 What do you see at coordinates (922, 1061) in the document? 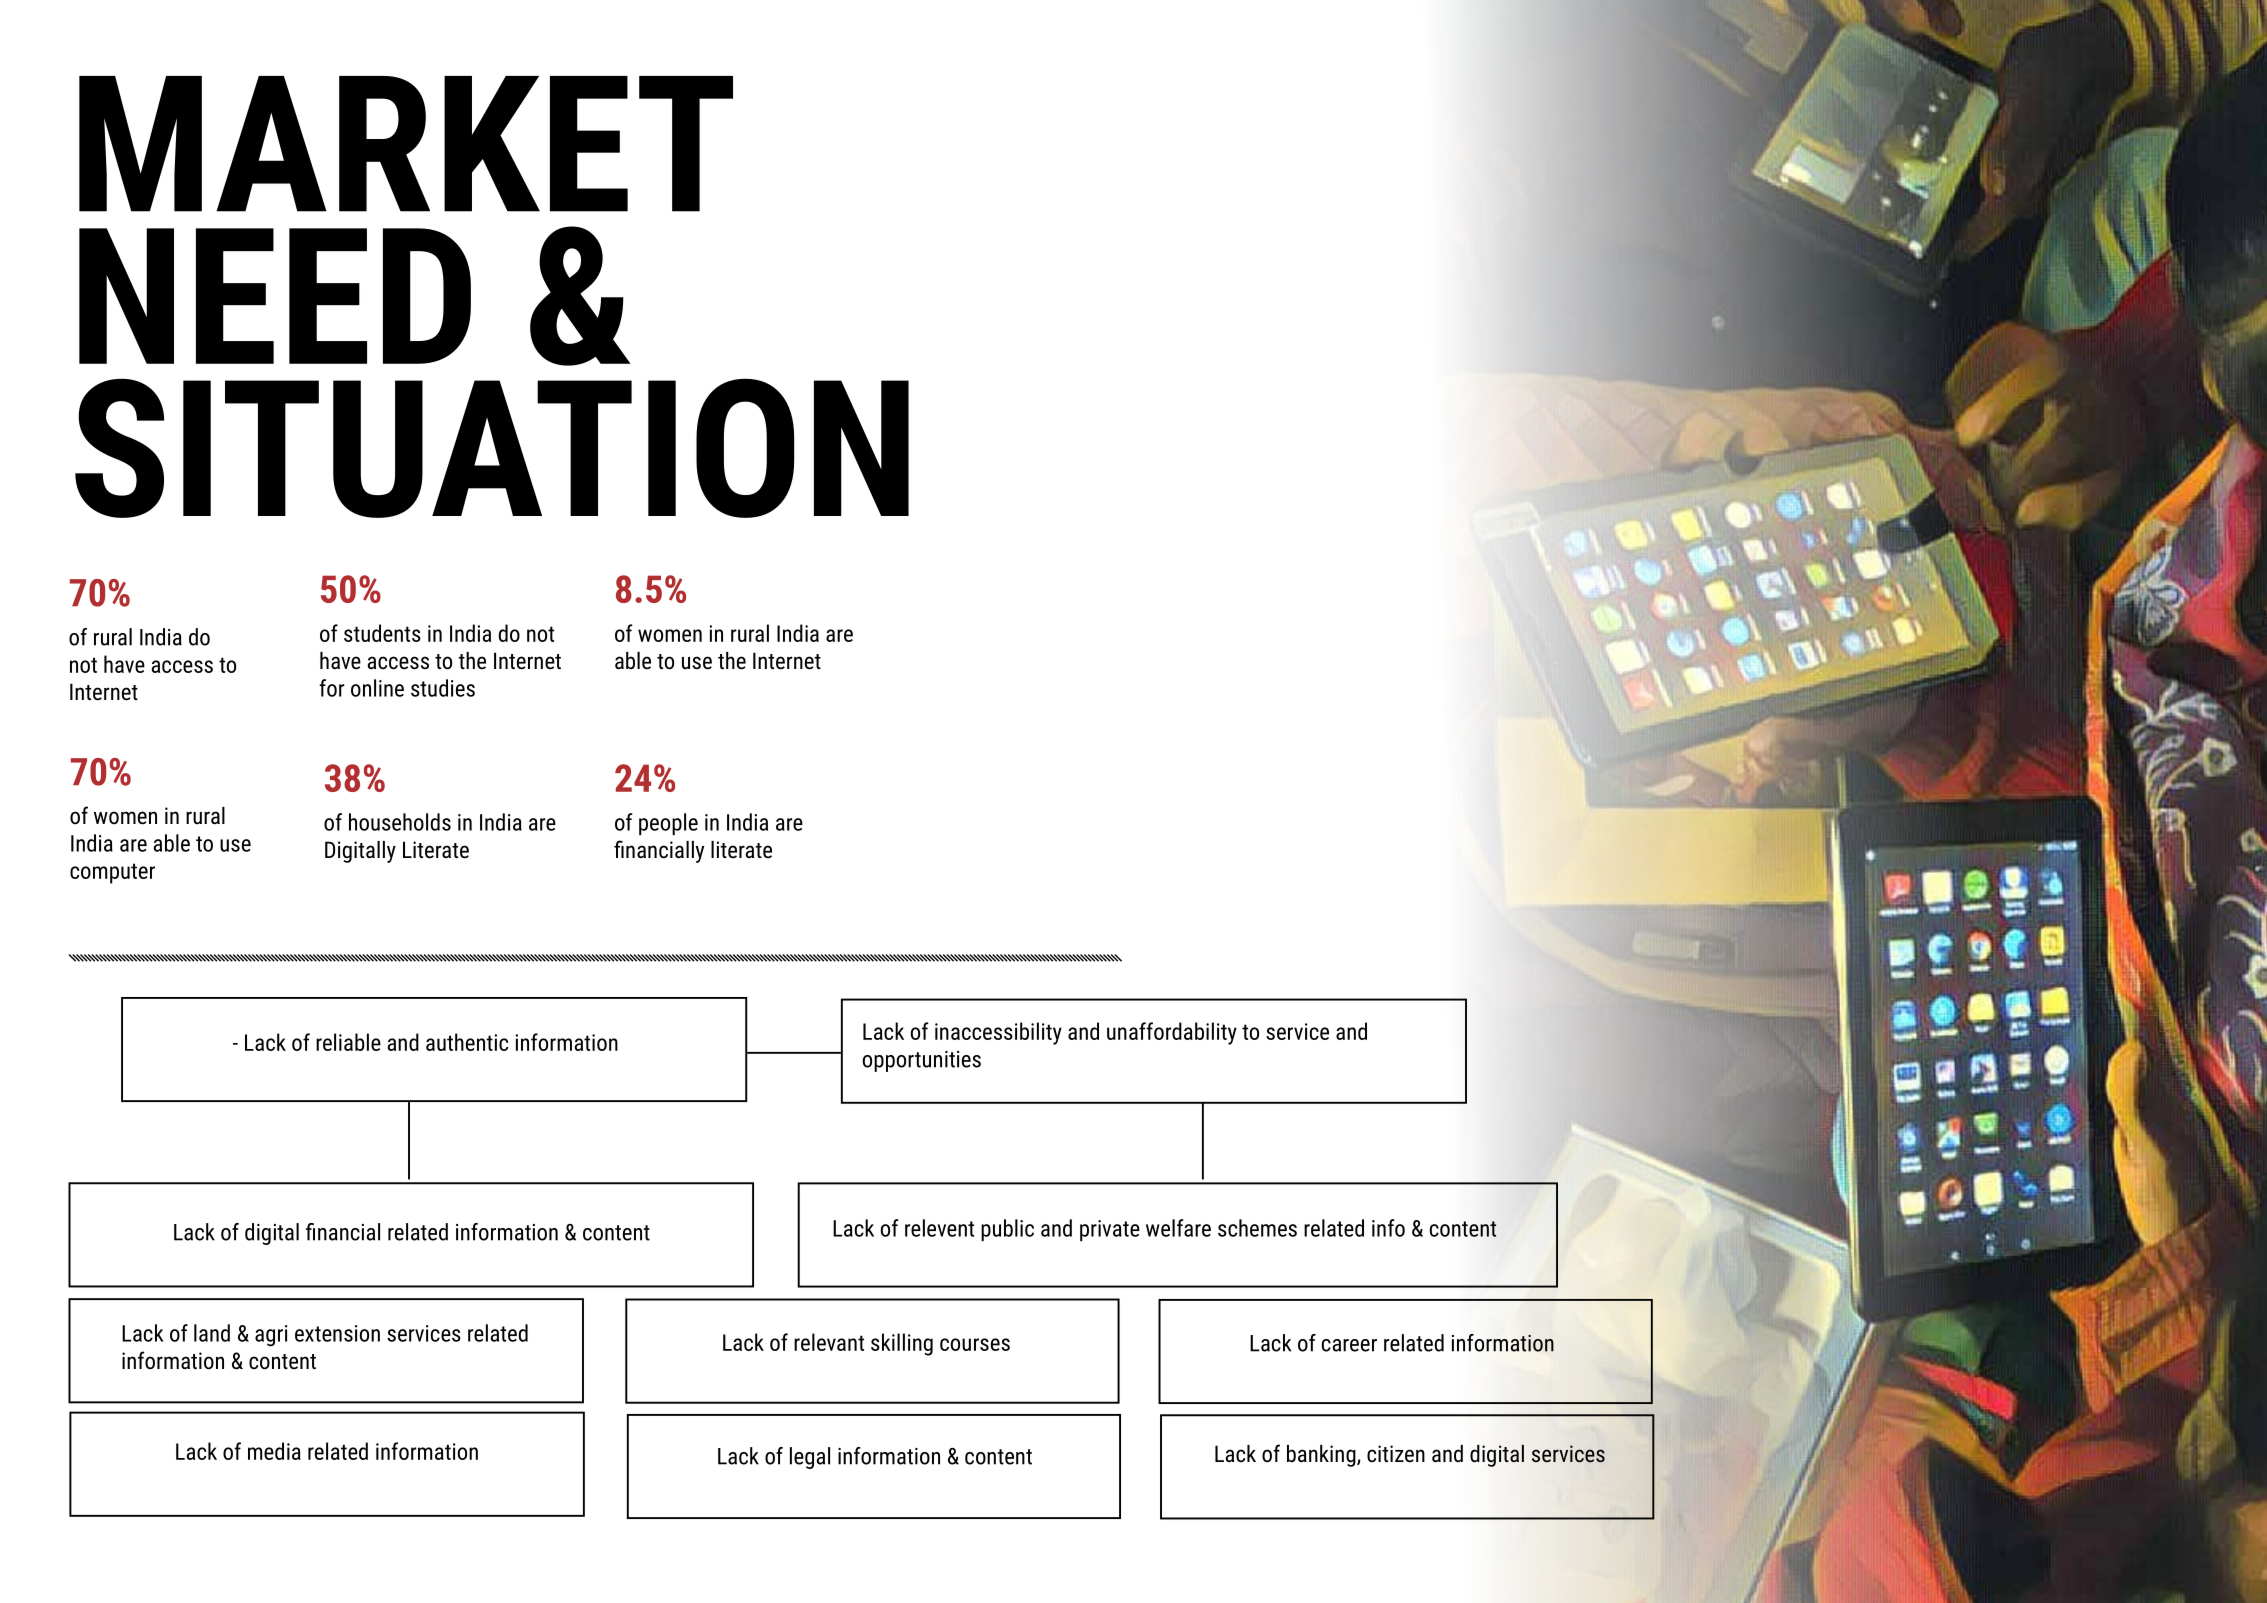
I see `opportunities` at bounding box center [922, 1061].
